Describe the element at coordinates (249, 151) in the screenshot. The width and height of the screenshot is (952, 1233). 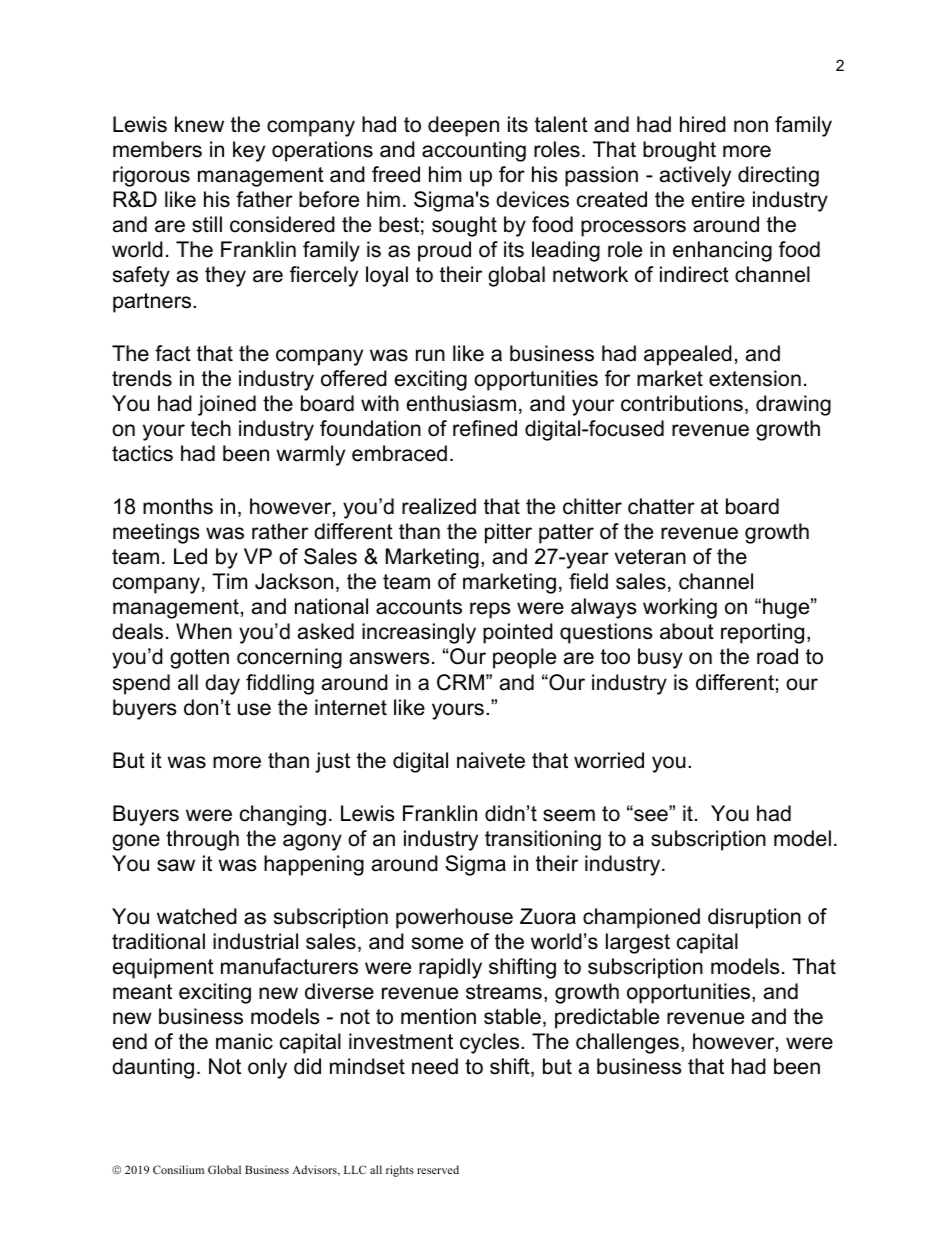
I see `key` at that location.
